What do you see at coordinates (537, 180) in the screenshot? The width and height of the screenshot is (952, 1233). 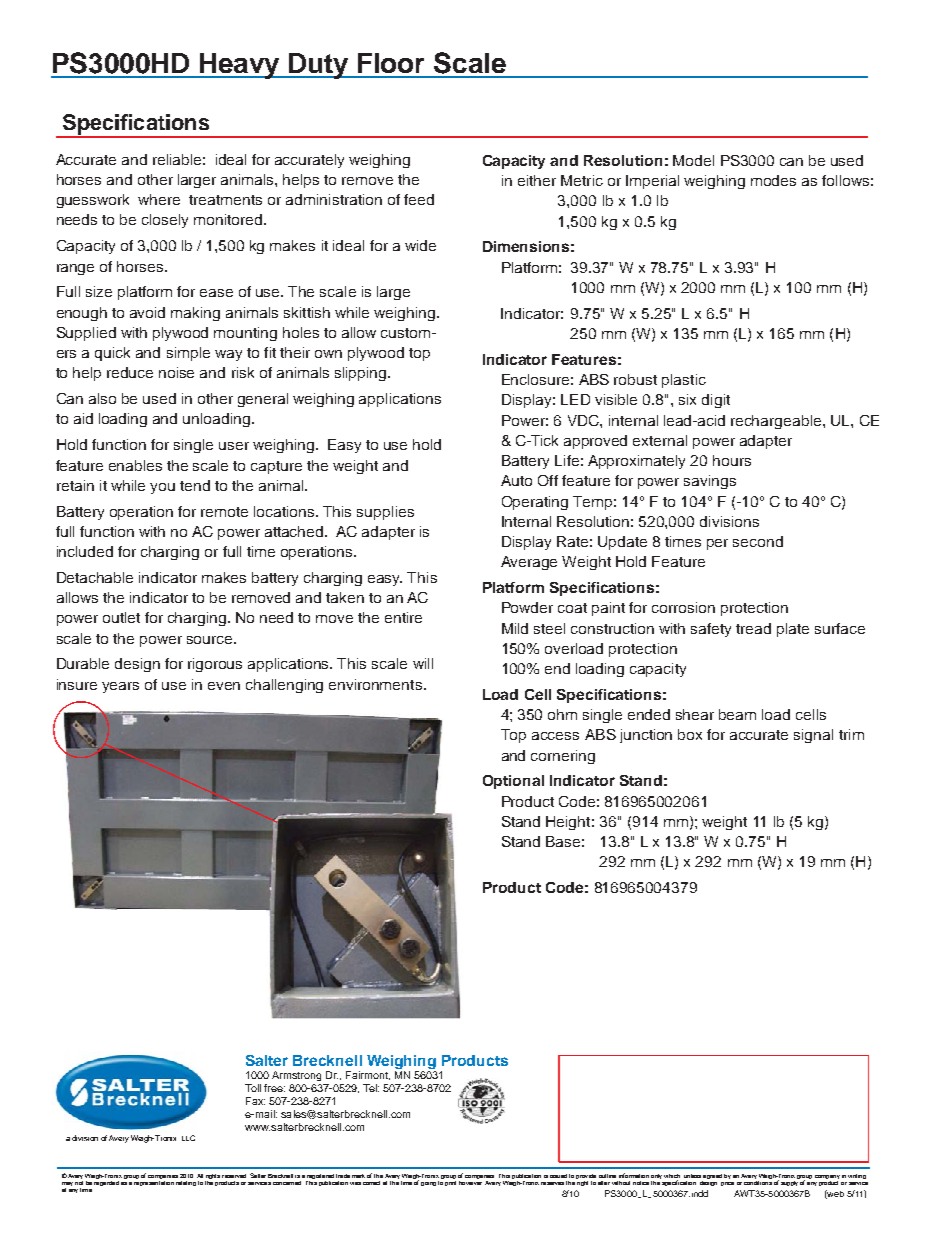 I see `either` at bounding box center [537, 180].
